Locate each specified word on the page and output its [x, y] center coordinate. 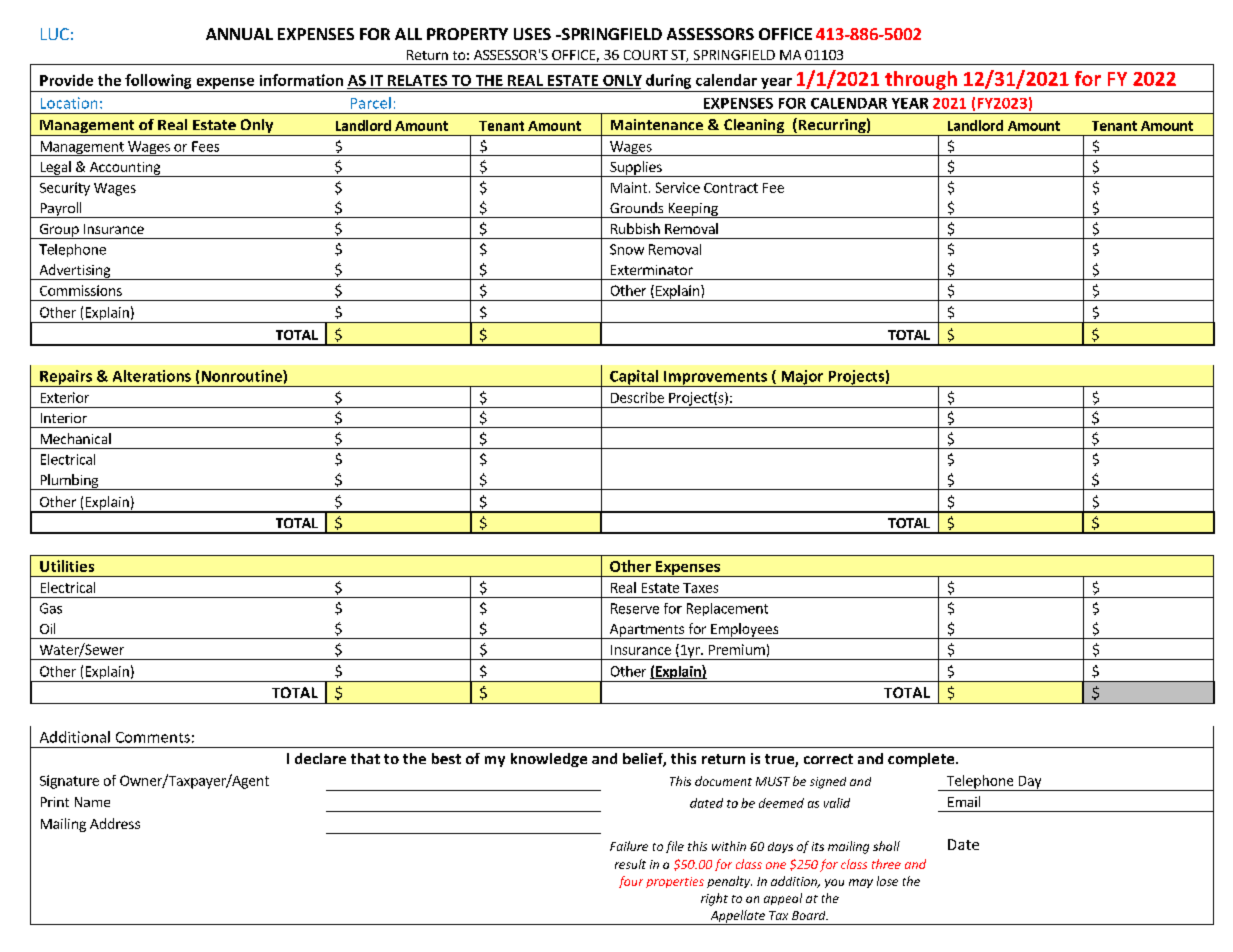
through [921, 81]
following [158, 81]
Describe [637, 397]
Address [115, 823]
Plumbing [69, 482]
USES [532, 34]
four [631, 882]
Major [802, 378]
